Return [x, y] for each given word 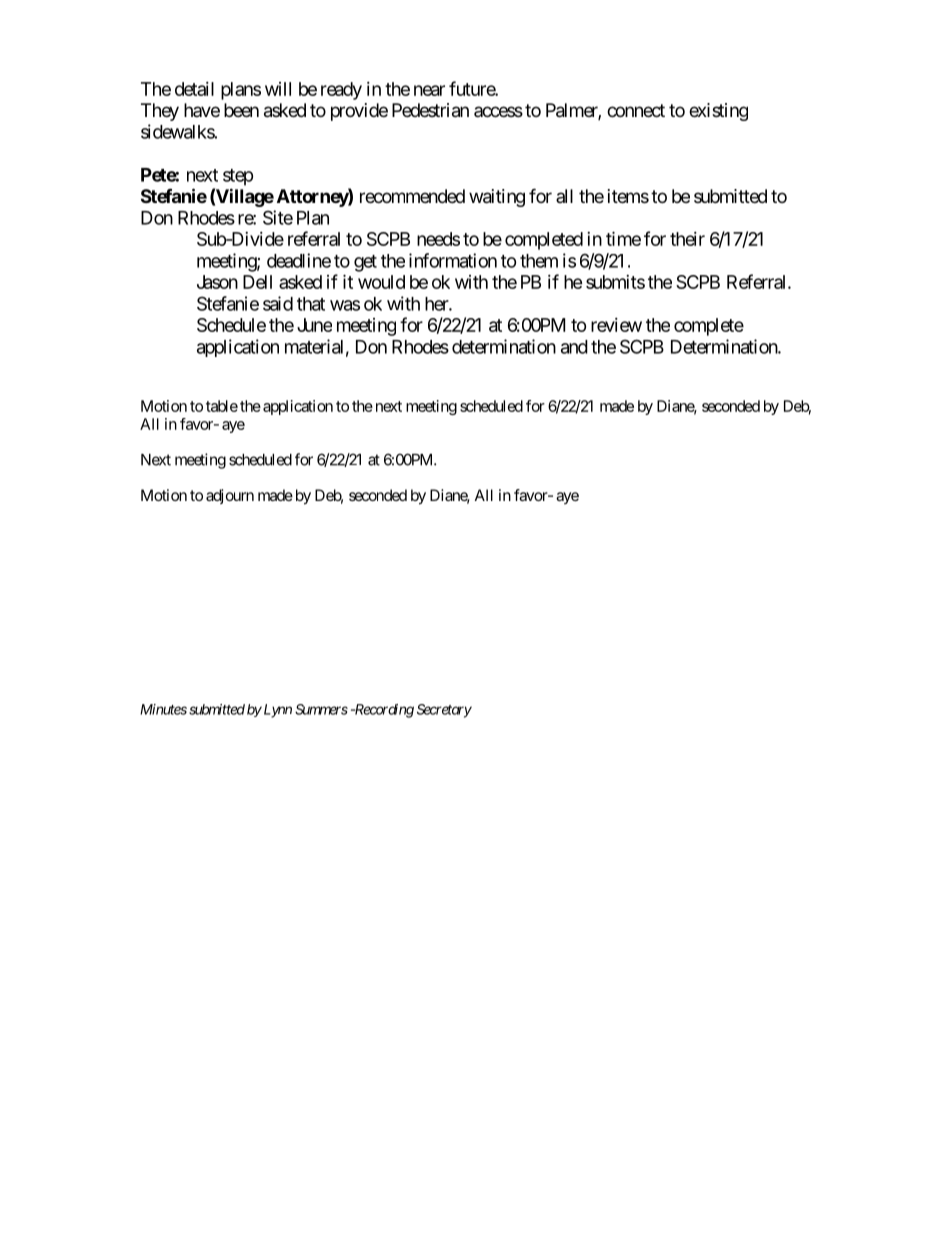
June [314, 325]
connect [636, 110]
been [241, 110]
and [574, 347]
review [616, 325]
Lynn [276, 711]
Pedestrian [430, 110]
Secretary [444, 711]
